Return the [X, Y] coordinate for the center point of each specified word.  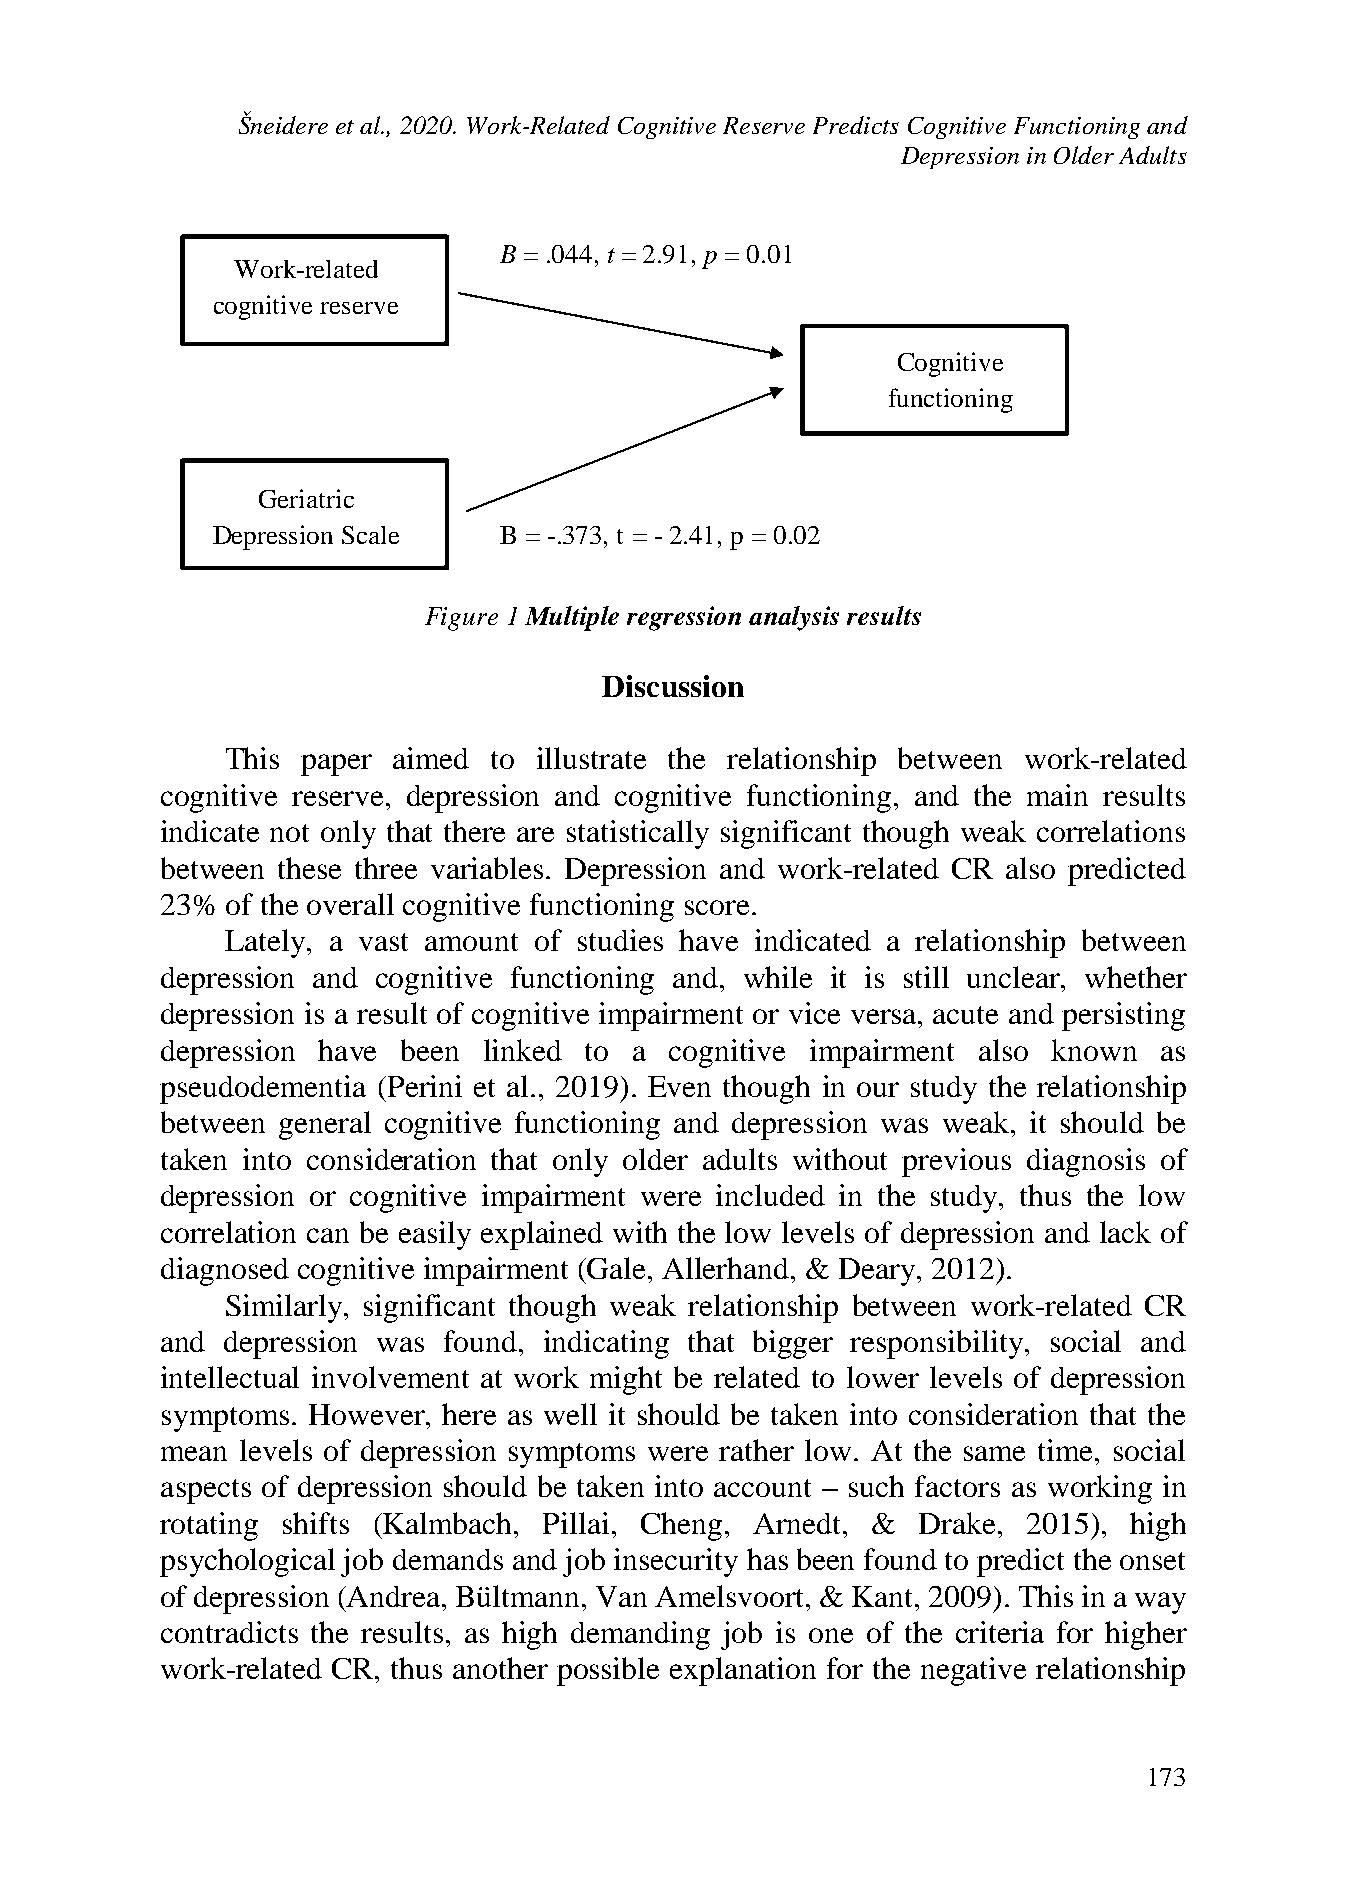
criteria [1000, 1632]
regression [684, 618]
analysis [794, 618]
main [1057, 795]
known [1094, 1050]
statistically [638, 834]
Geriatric [306, 498]
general [325, 1125]
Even [679, 1086]
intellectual [230, 1377]
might [626, 1380]
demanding [640, 1635]
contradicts [229, 1632]
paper [336, 765]
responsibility [938, 1344]
